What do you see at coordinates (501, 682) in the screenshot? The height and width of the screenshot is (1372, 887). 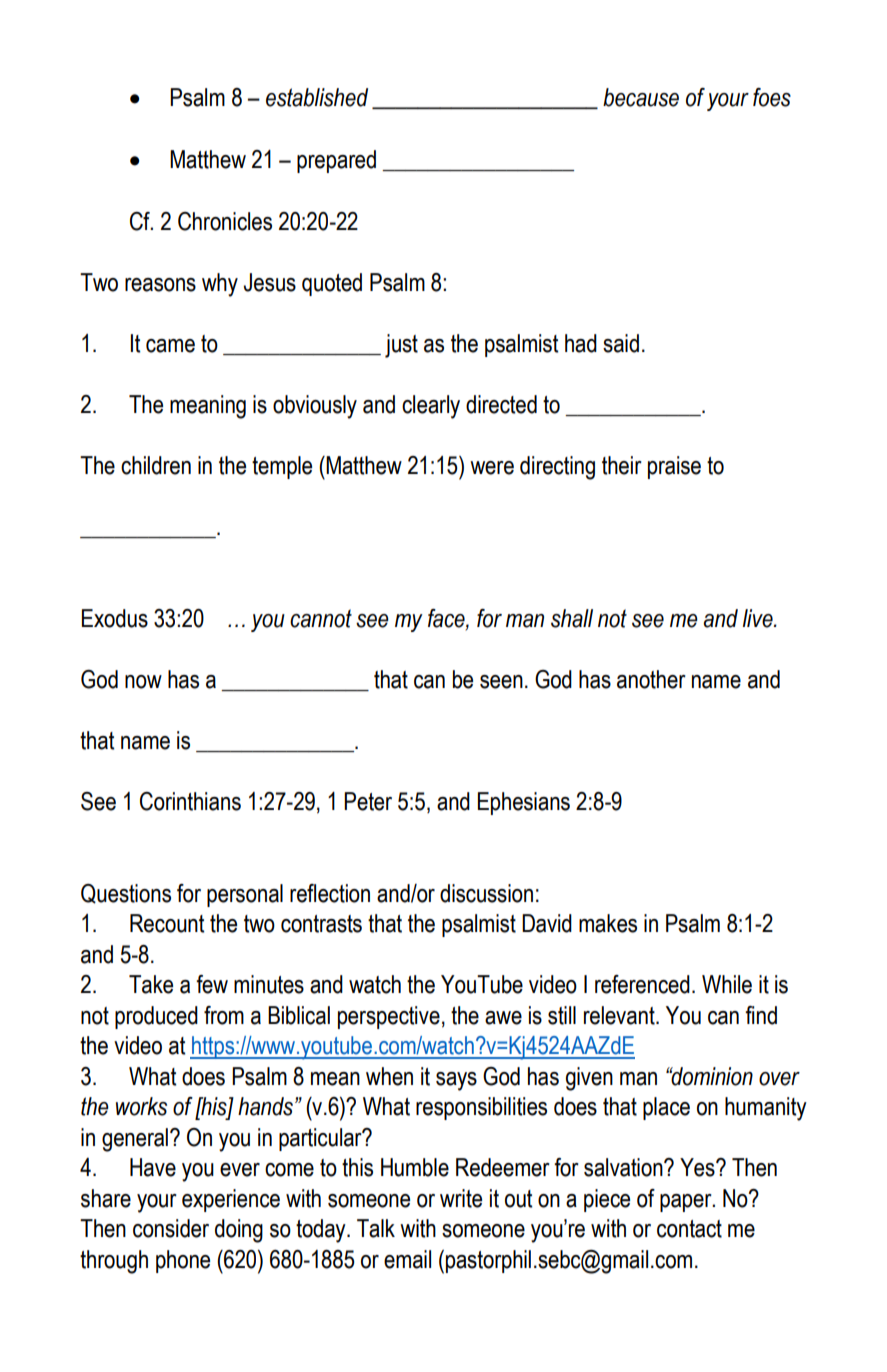 I see `seen` at bounding box center [501, 682].
